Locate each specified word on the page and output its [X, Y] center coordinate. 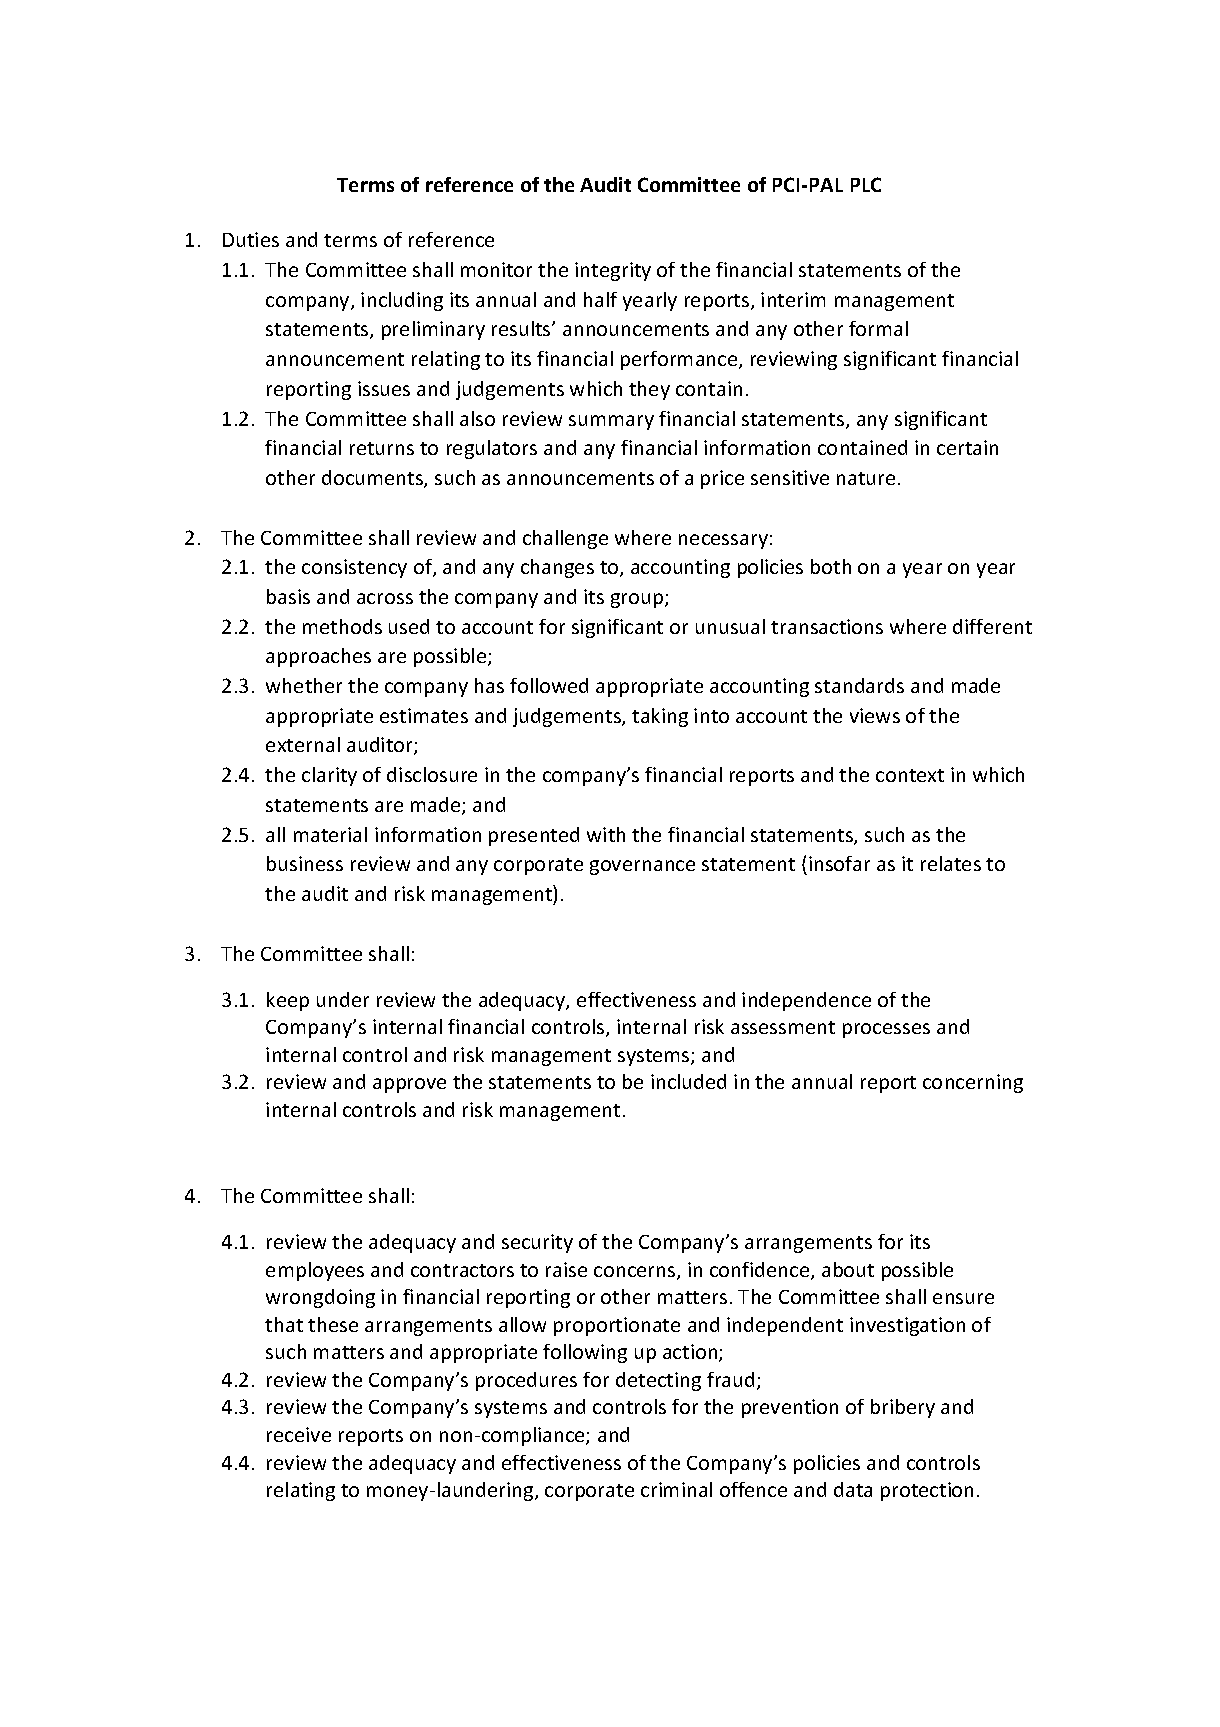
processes [886, 1030]
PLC [866, 184]
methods [342, 626]
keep [288, 1001]
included [688, 1081]
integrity [613, 271]
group [638, 600]
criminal [676, 1489]
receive [299, 1434]
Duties [251, 239]
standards [859, 685]
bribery [903, 1408]
